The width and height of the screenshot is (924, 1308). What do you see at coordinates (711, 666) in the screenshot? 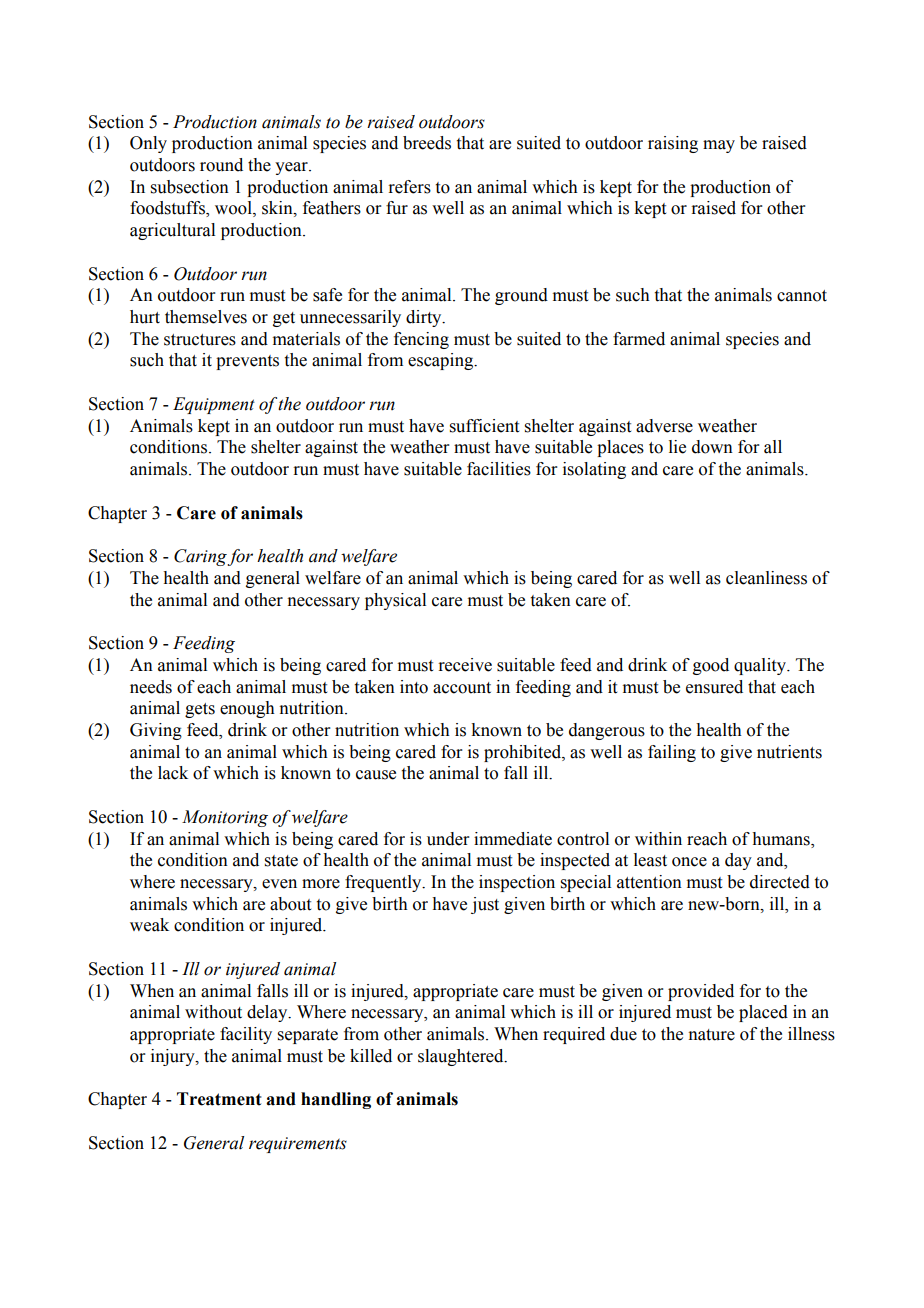
I see `good` at bounding box center [711, 666].
